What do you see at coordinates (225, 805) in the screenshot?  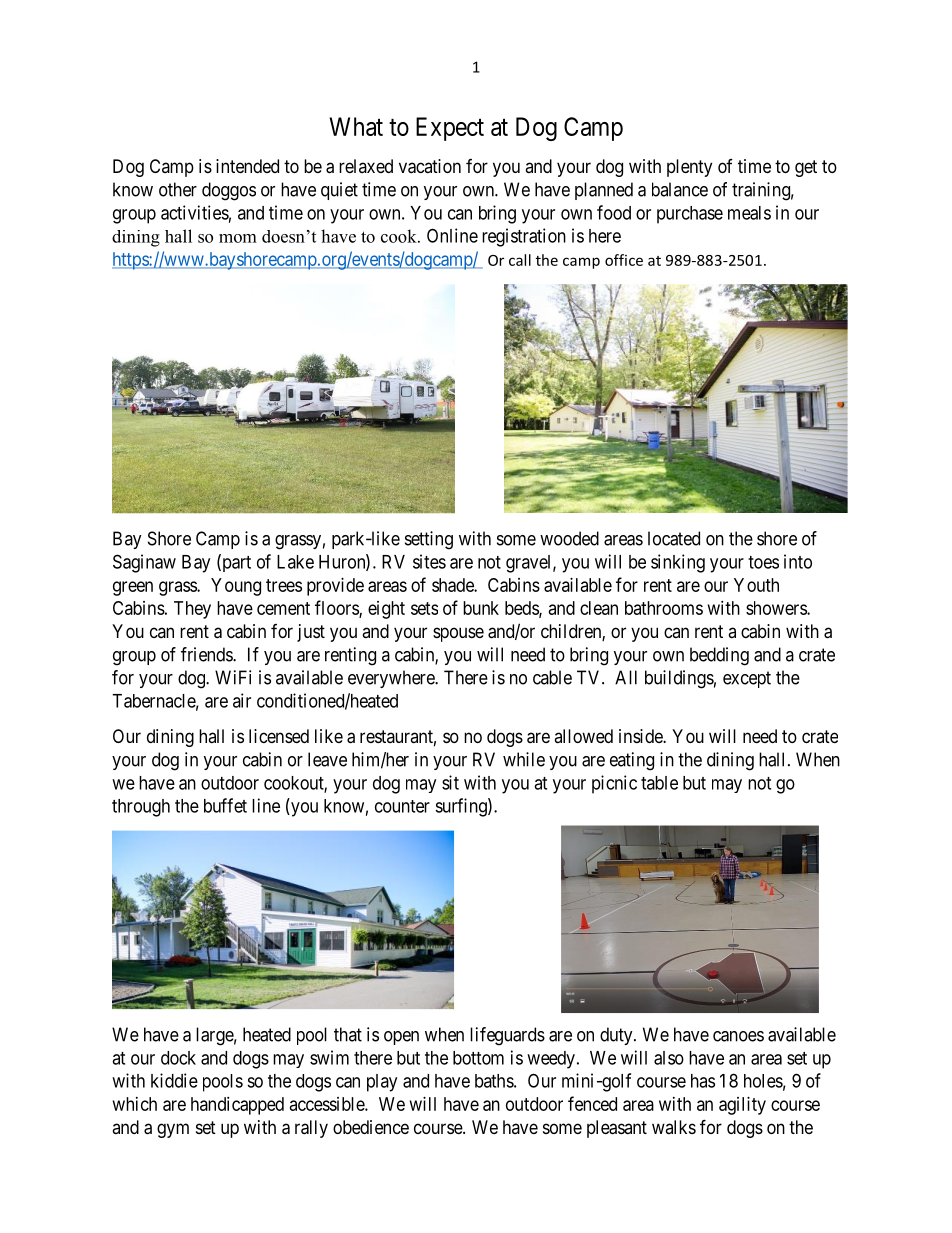 I see `buffet` at bounding box center [225, 805].
